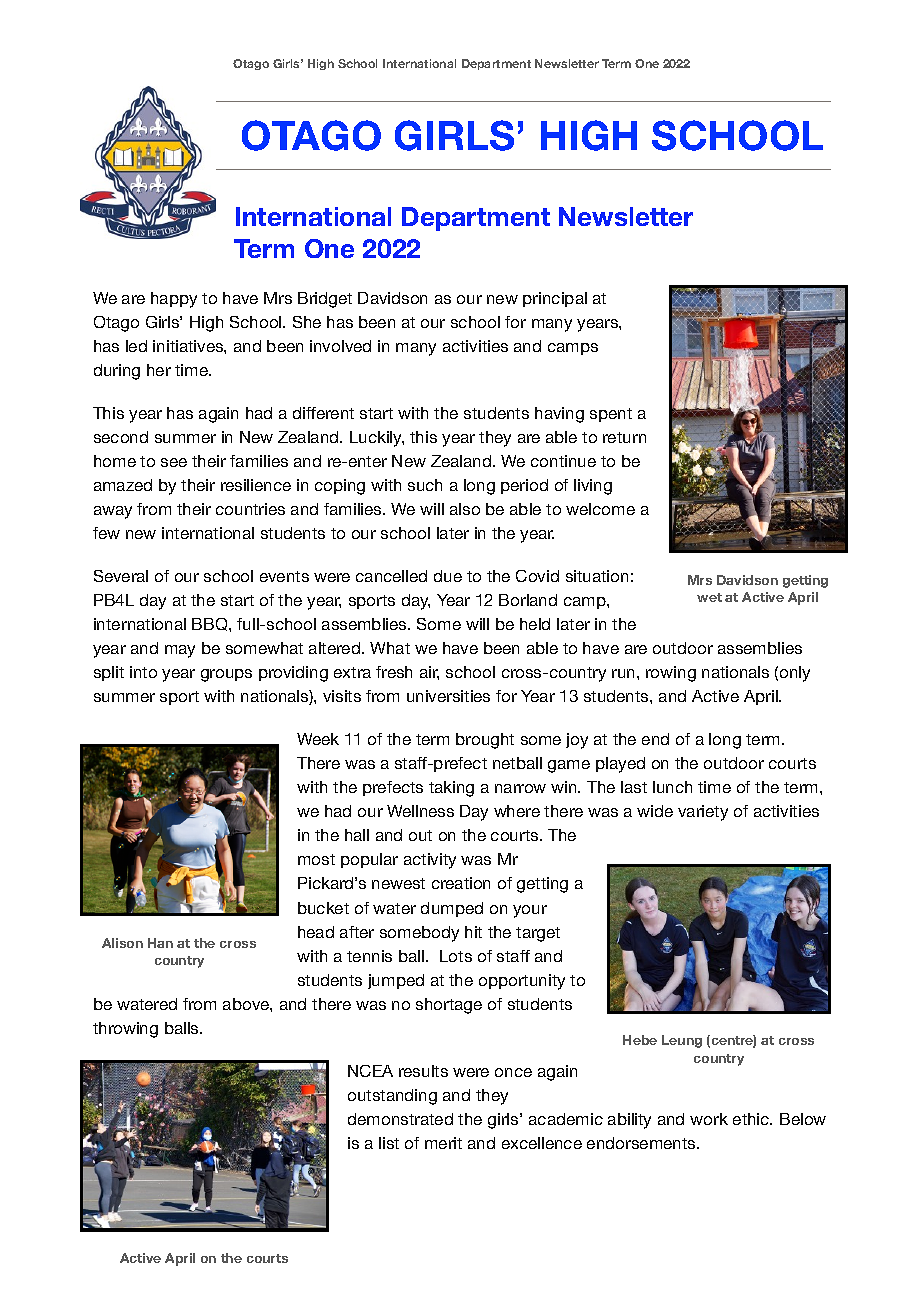 This image has height=1308, width=924. What do you see at coordinates (443, 1143) in the image?
I see `merit` at bounding box center [443, 1143].
